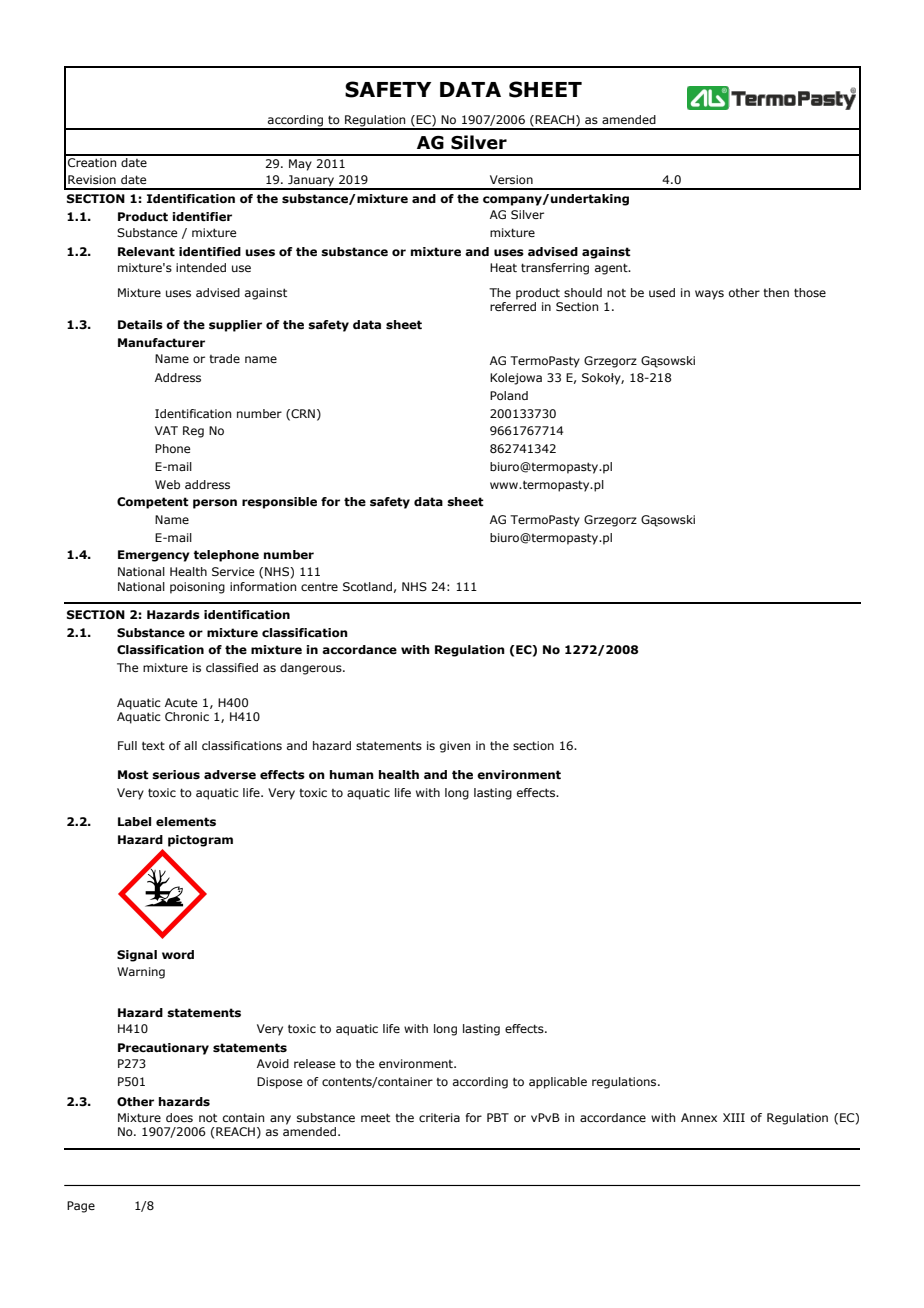 The image size is (924, 1308). Describe the element at coordinates (509, 395) in the screenshot. I see `Poland` at that location.
